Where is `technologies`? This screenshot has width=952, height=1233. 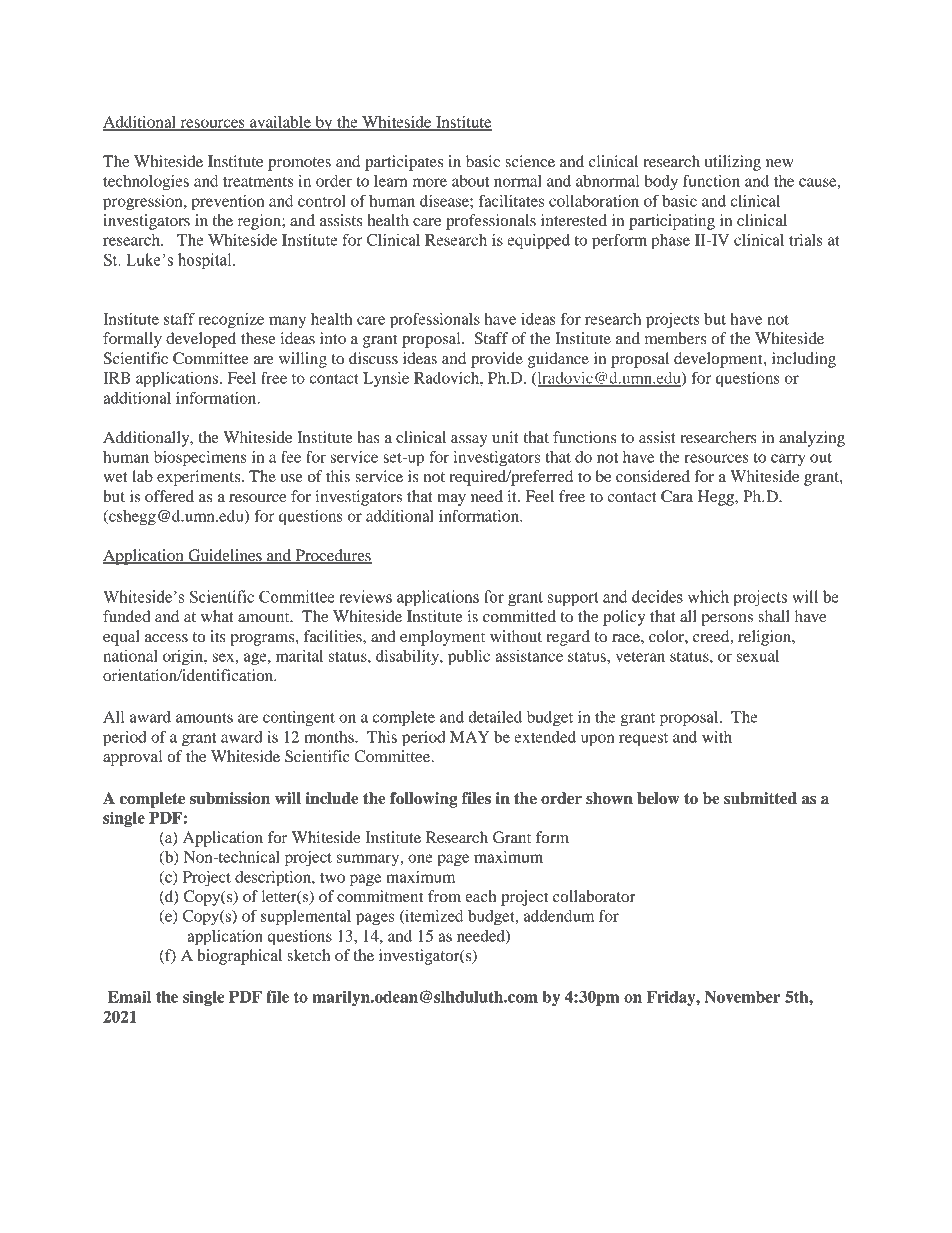
technologies is located at coordinates (146, 183).
